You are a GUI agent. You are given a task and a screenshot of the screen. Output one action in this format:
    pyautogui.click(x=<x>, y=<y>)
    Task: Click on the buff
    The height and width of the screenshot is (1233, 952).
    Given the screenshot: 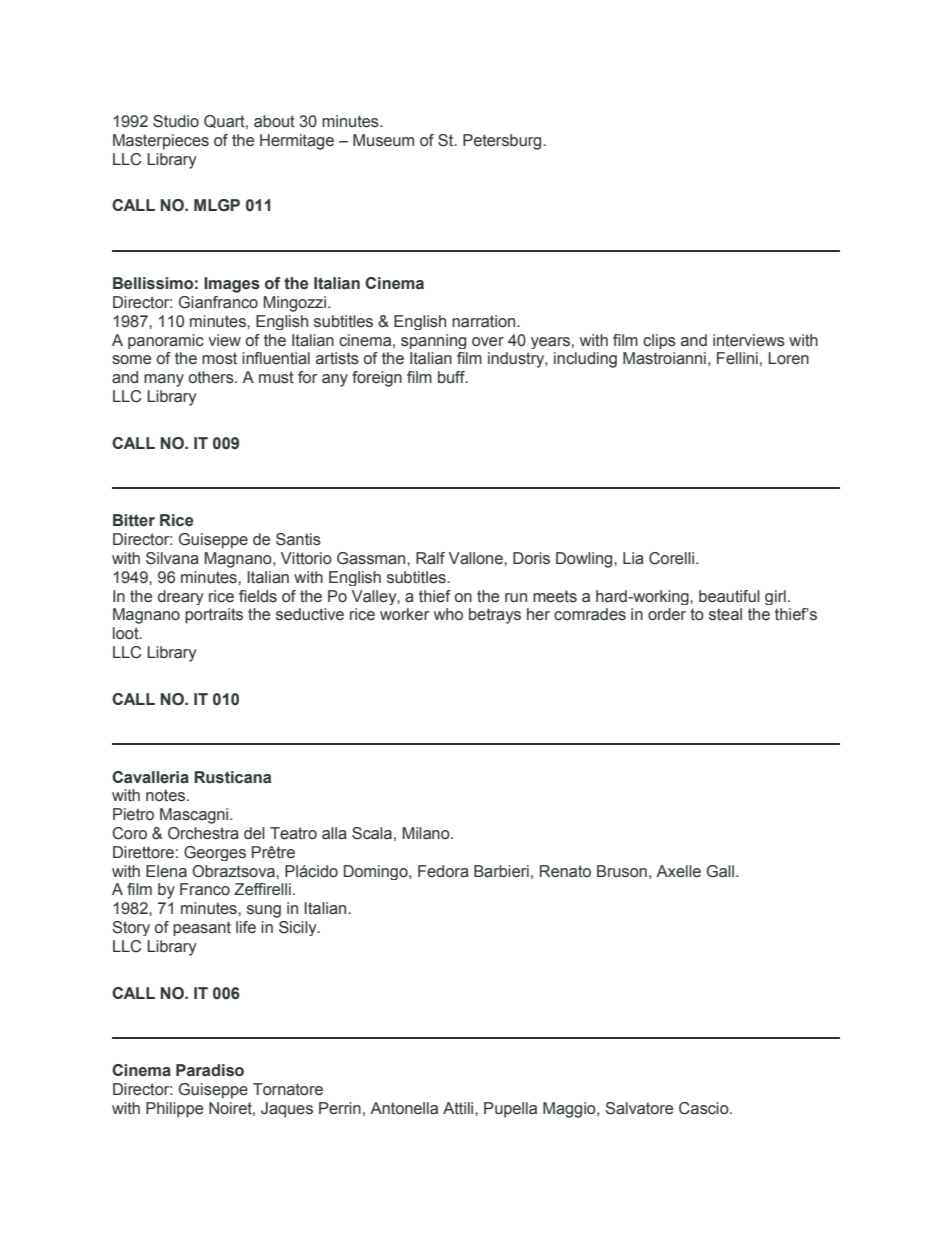 What is the action you would take?
    pyautogui.click(x=452, y=377)
